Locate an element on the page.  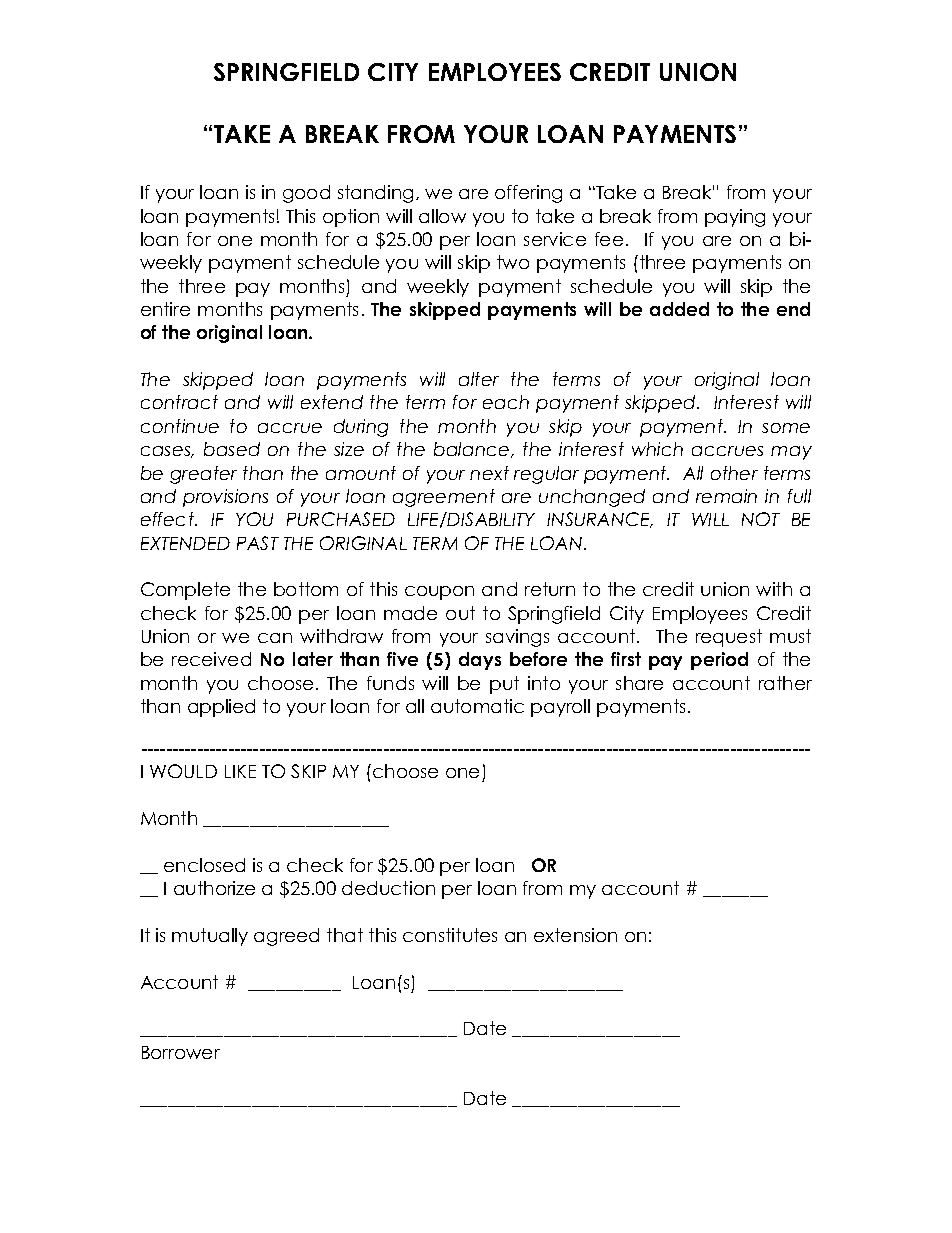
Borrower is located at coordinates (181, 1052).
